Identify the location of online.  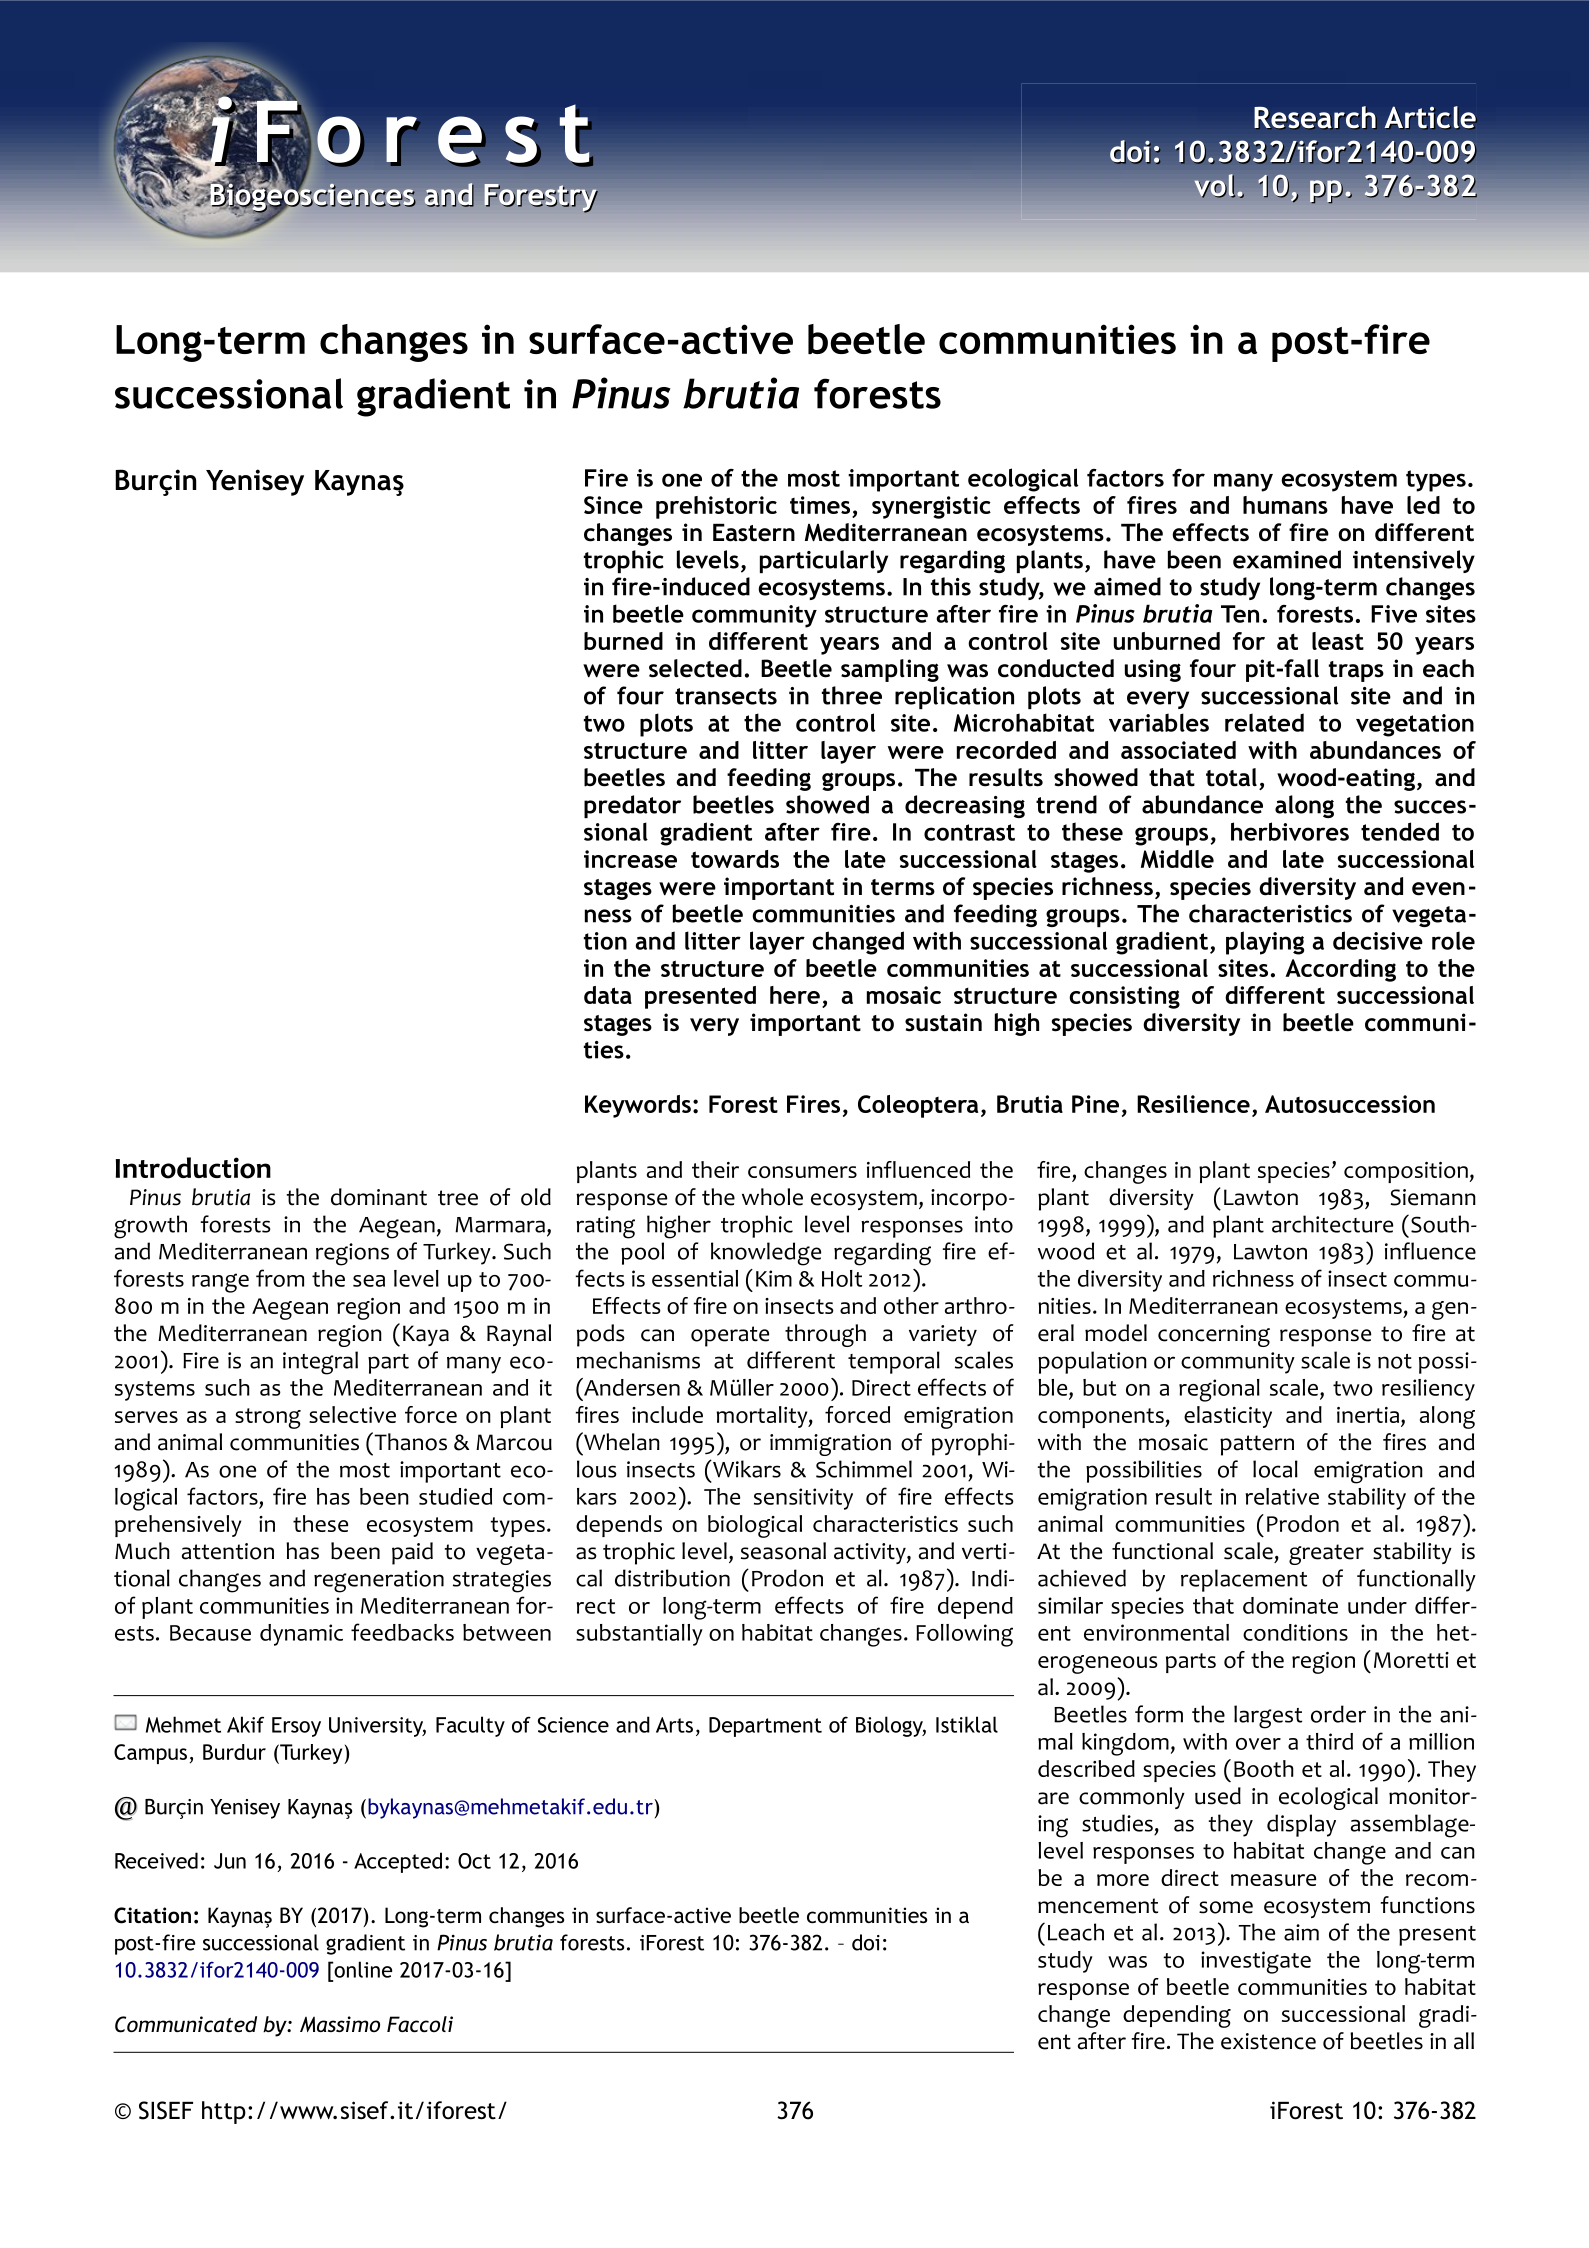
(362, 1969).
